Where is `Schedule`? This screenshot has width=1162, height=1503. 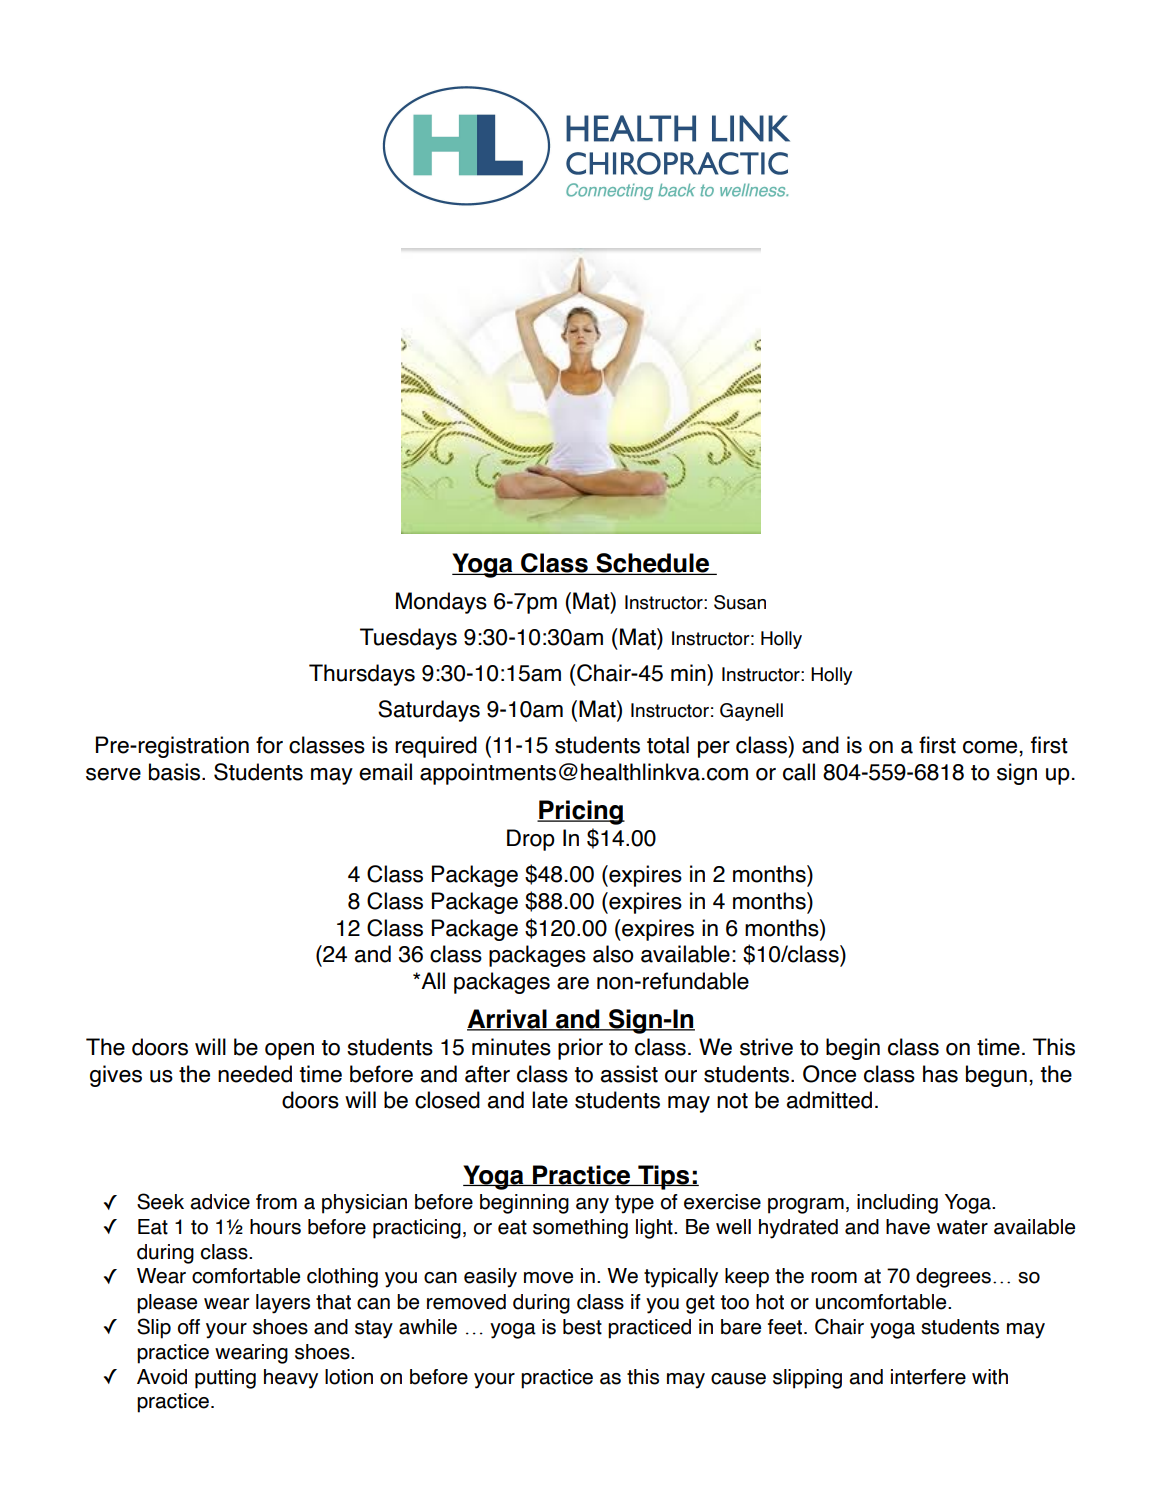 Schedule is located at coordinates (652, 564).
